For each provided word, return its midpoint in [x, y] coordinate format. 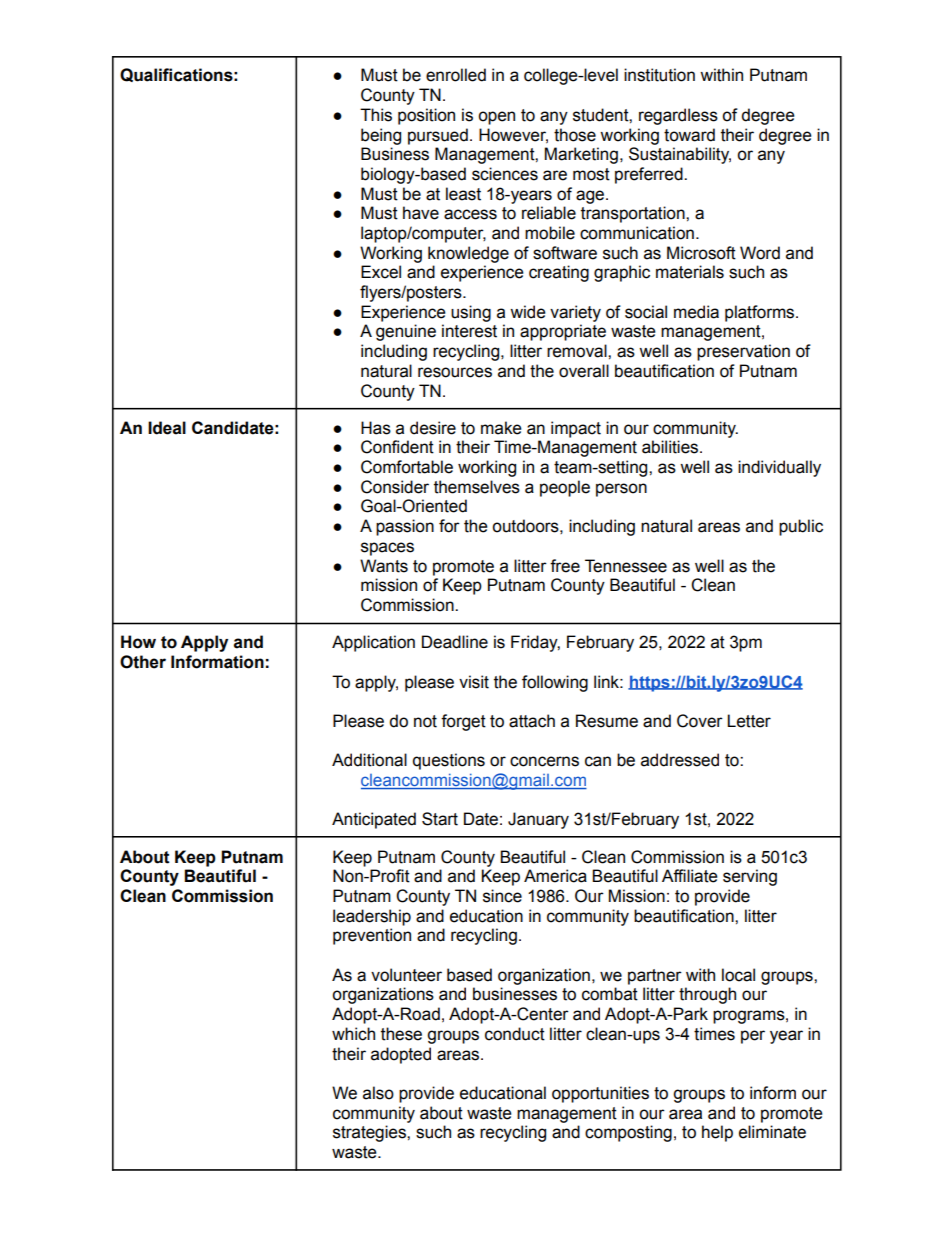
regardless [678, 116]
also [378, 1093]
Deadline [455, 642]
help [717, 1133]
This [376, 115]
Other [143, 662]
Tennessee [626, 566]
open [496, 118]
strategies [370, 1133]
